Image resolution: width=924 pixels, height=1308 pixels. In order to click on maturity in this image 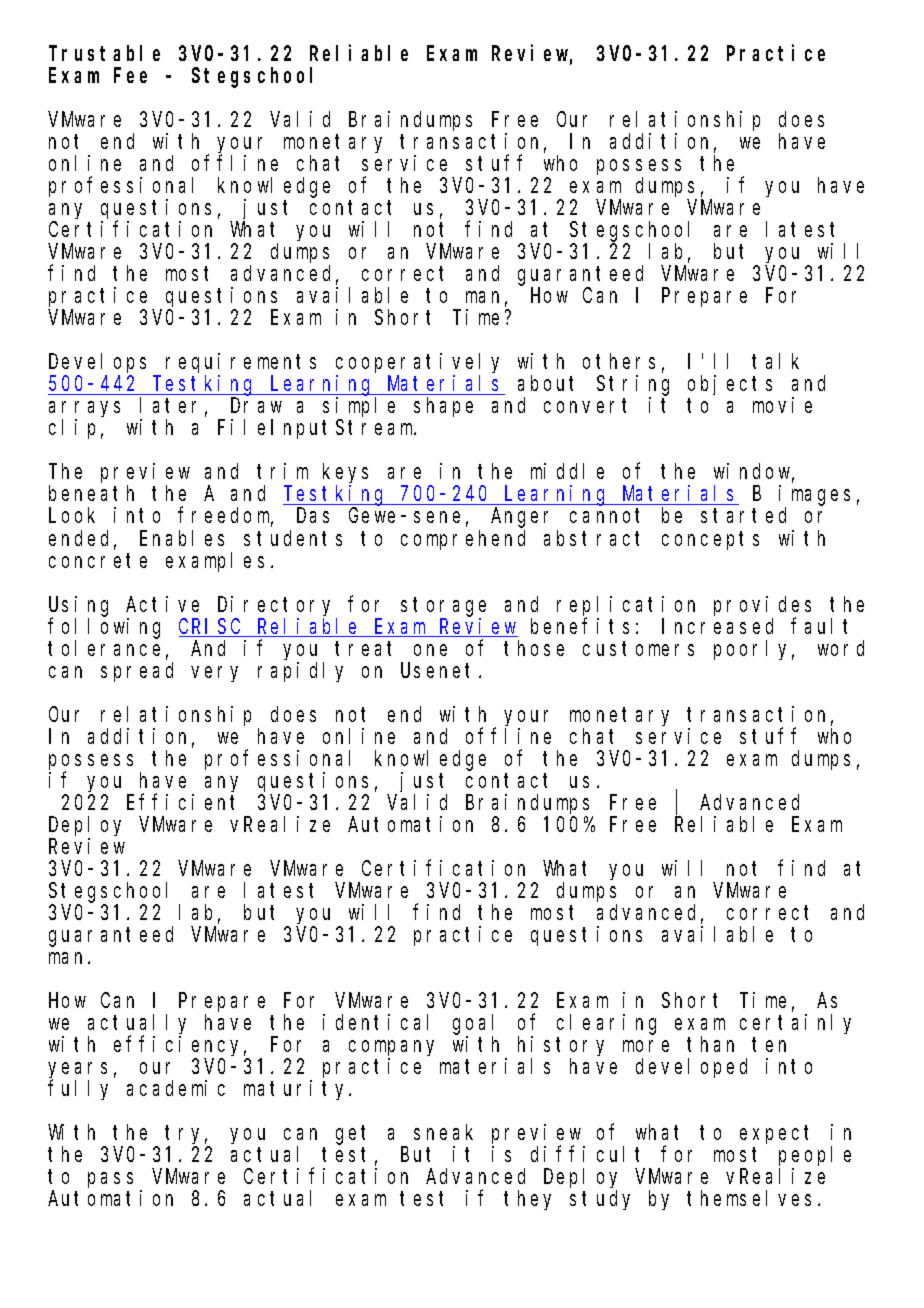, I will do `click(297, 1090)`.
